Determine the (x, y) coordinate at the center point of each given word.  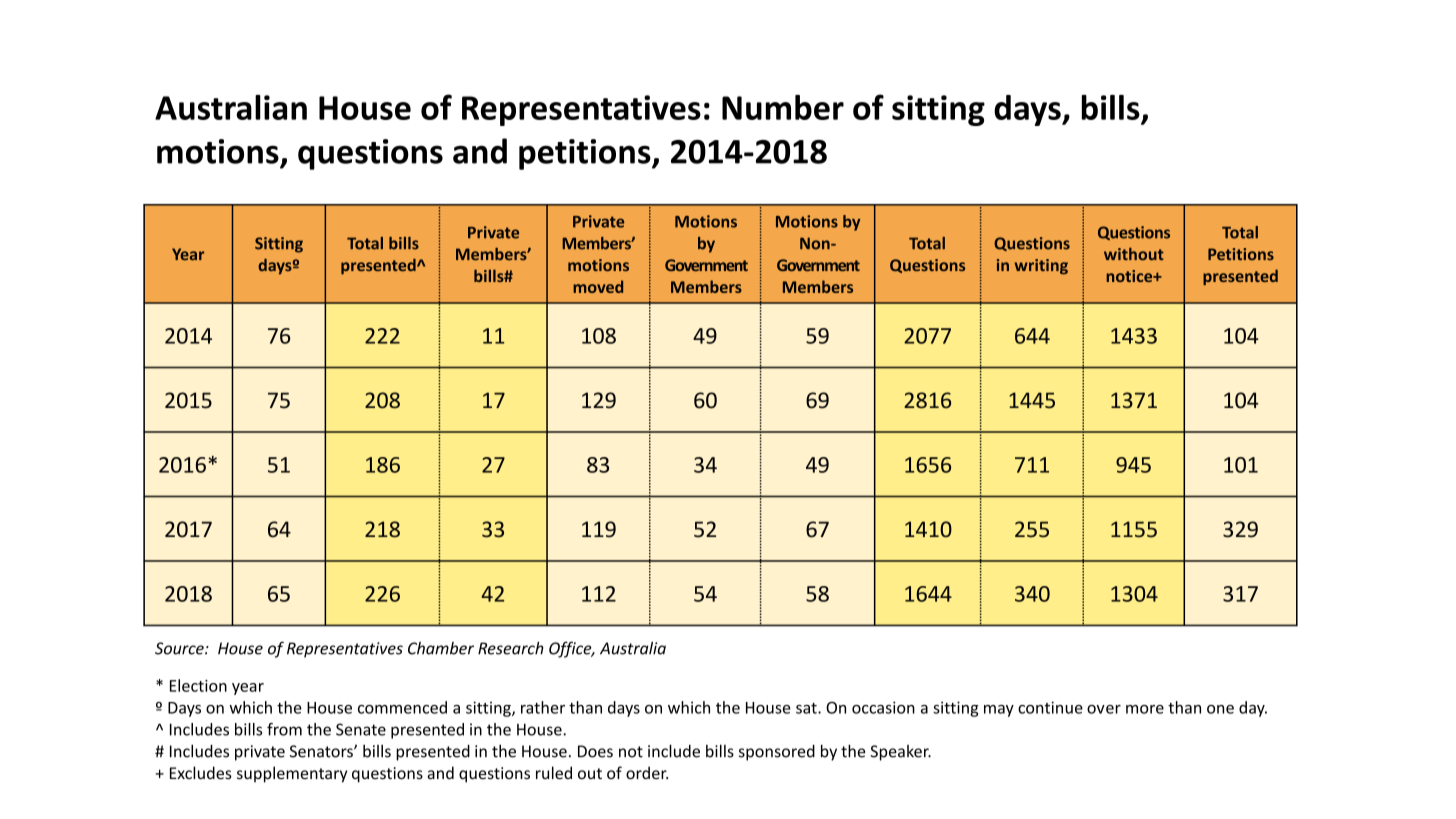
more (1145, 709)
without (1134, 254)
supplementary (292, 774)
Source (180, 648)
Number (783, 107)
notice (1130, 276)
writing (1041, 267)
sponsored (777, 752)
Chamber (441, 648)
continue (1050, 707)
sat (807, 708)
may (999, 711)
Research (511, 648)
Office (571, 649)
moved (598, 286)
